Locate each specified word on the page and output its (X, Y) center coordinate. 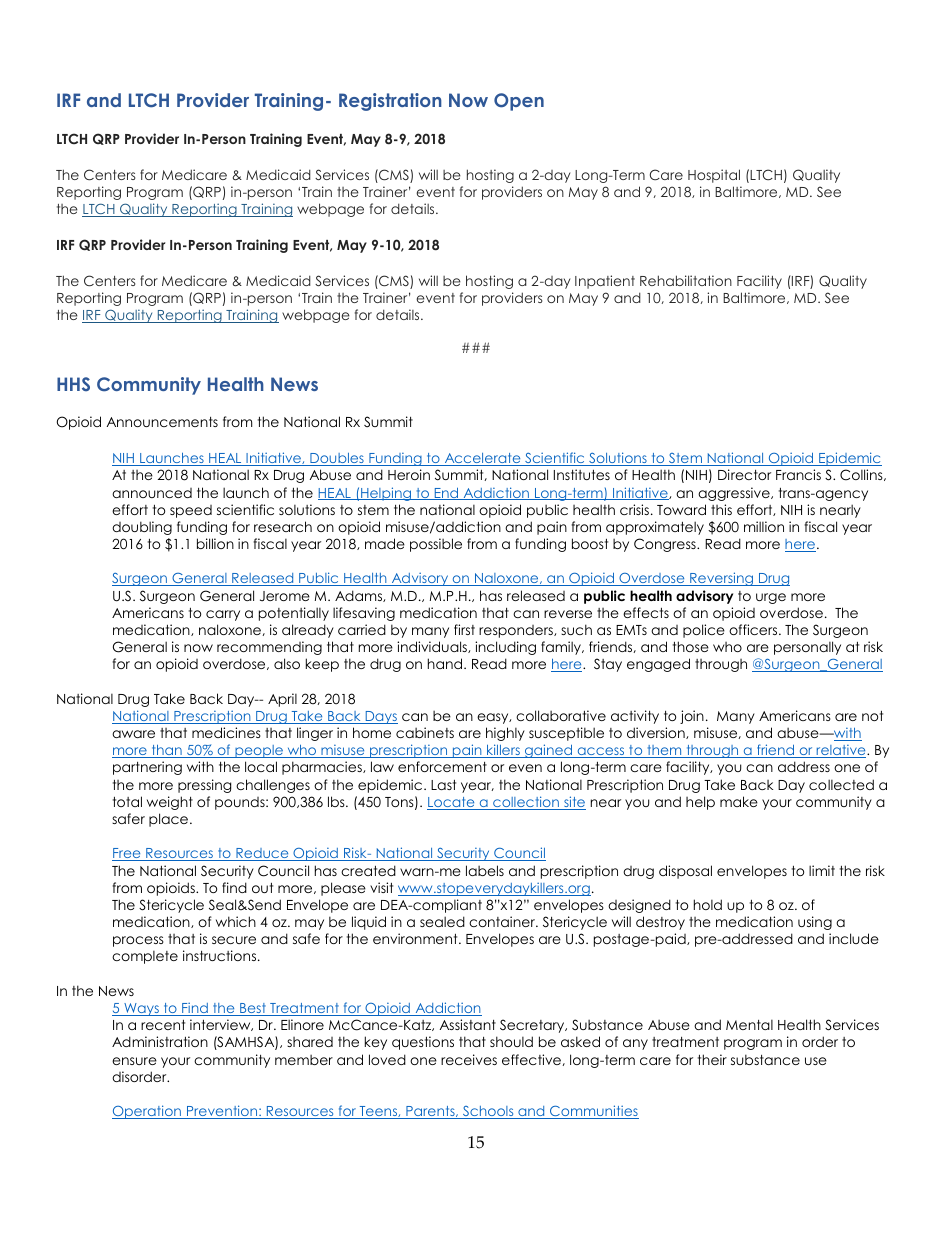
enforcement (442, 766)
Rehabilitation (686, 280)
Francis (798, 474)
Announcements (162, 422)
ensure (134, 1061)
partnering (147, 768)
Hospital (714, 176)
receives (469, 1059)
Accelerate (482, 459)
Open (519, 102)
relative (841, 751)
